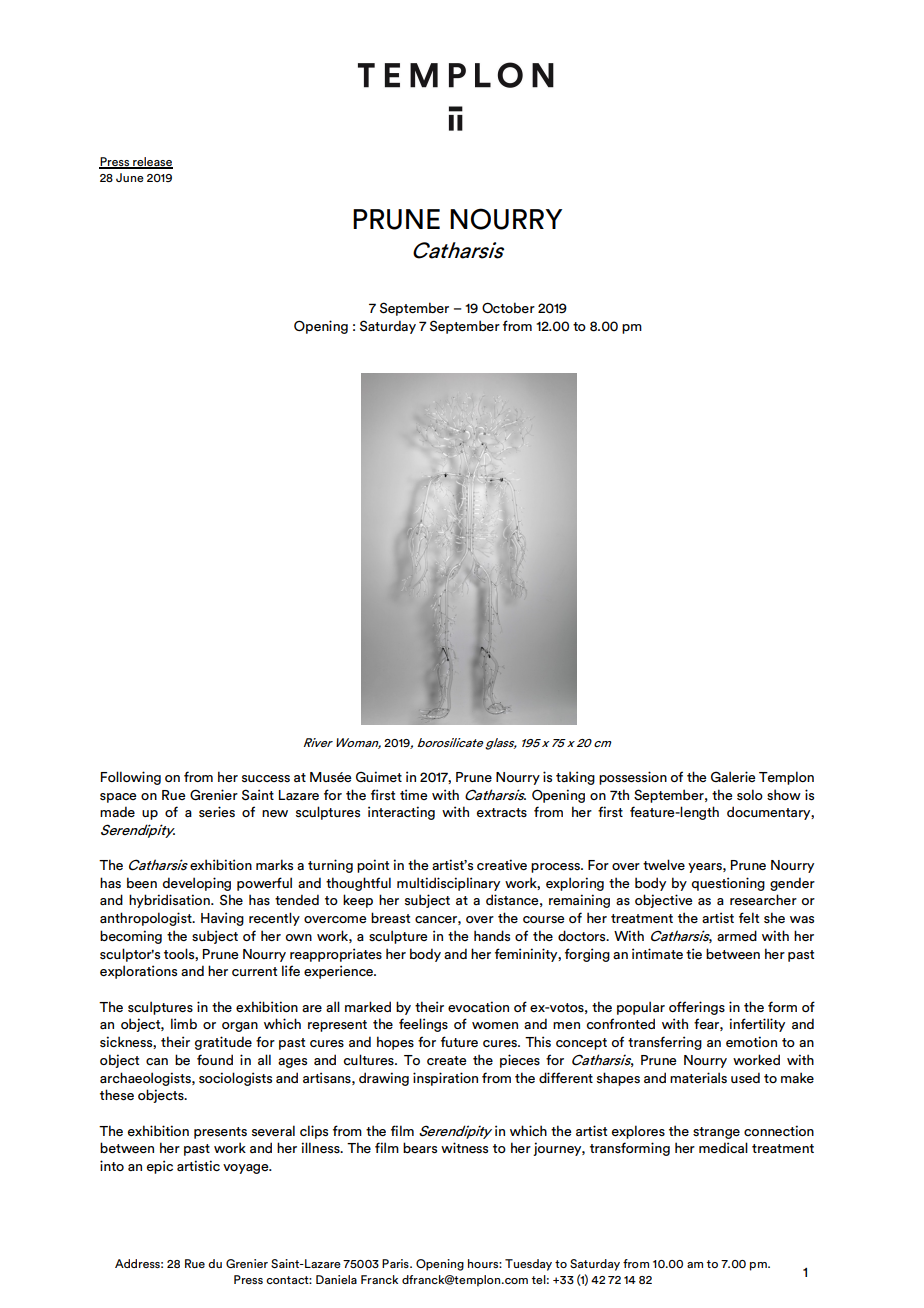  I want to click on October, so click(508, 307).
